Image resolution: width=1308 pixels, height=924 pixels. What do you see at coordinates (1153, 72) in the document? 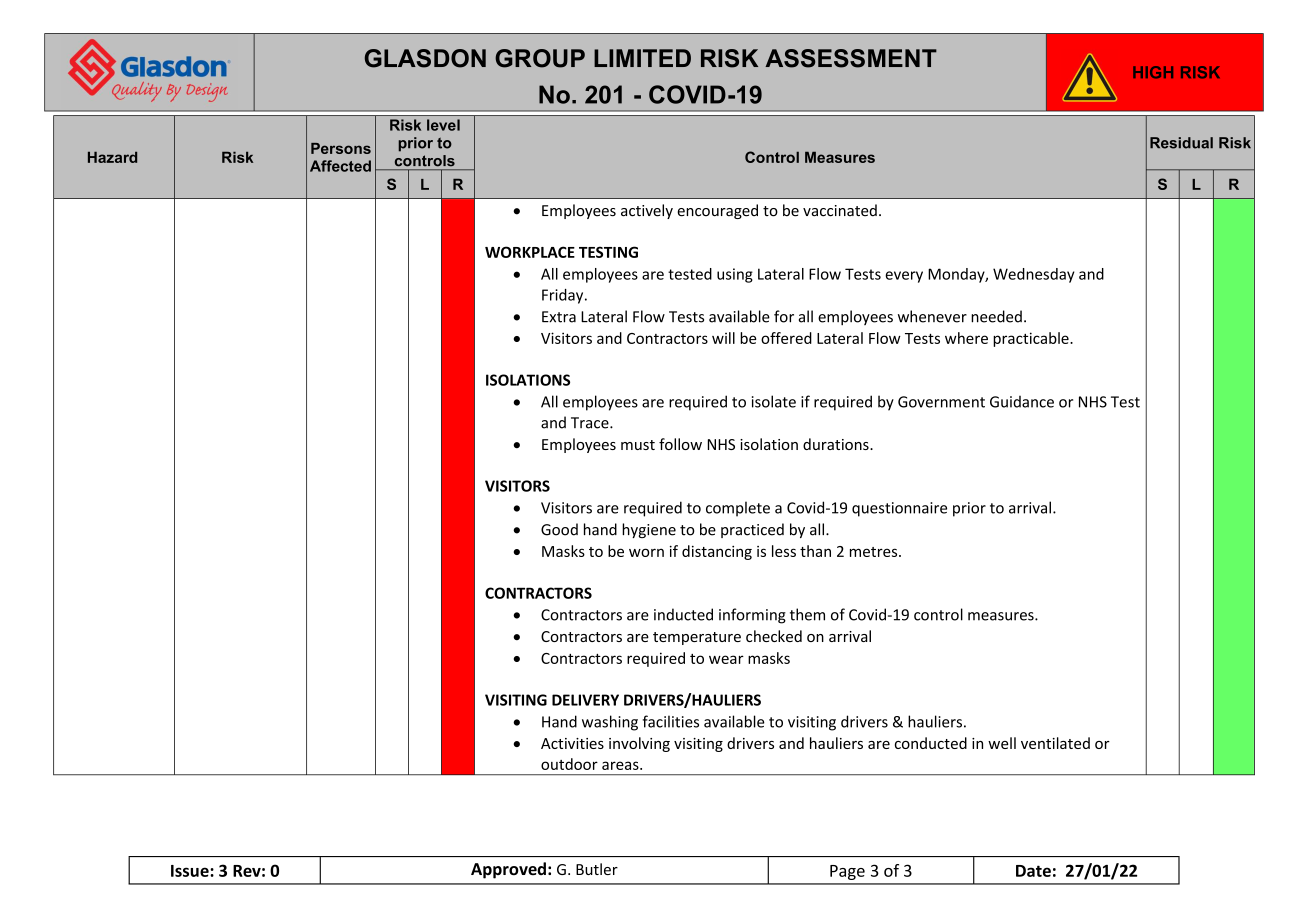
I see `HIGH` at bounding box center [1153, 72].
